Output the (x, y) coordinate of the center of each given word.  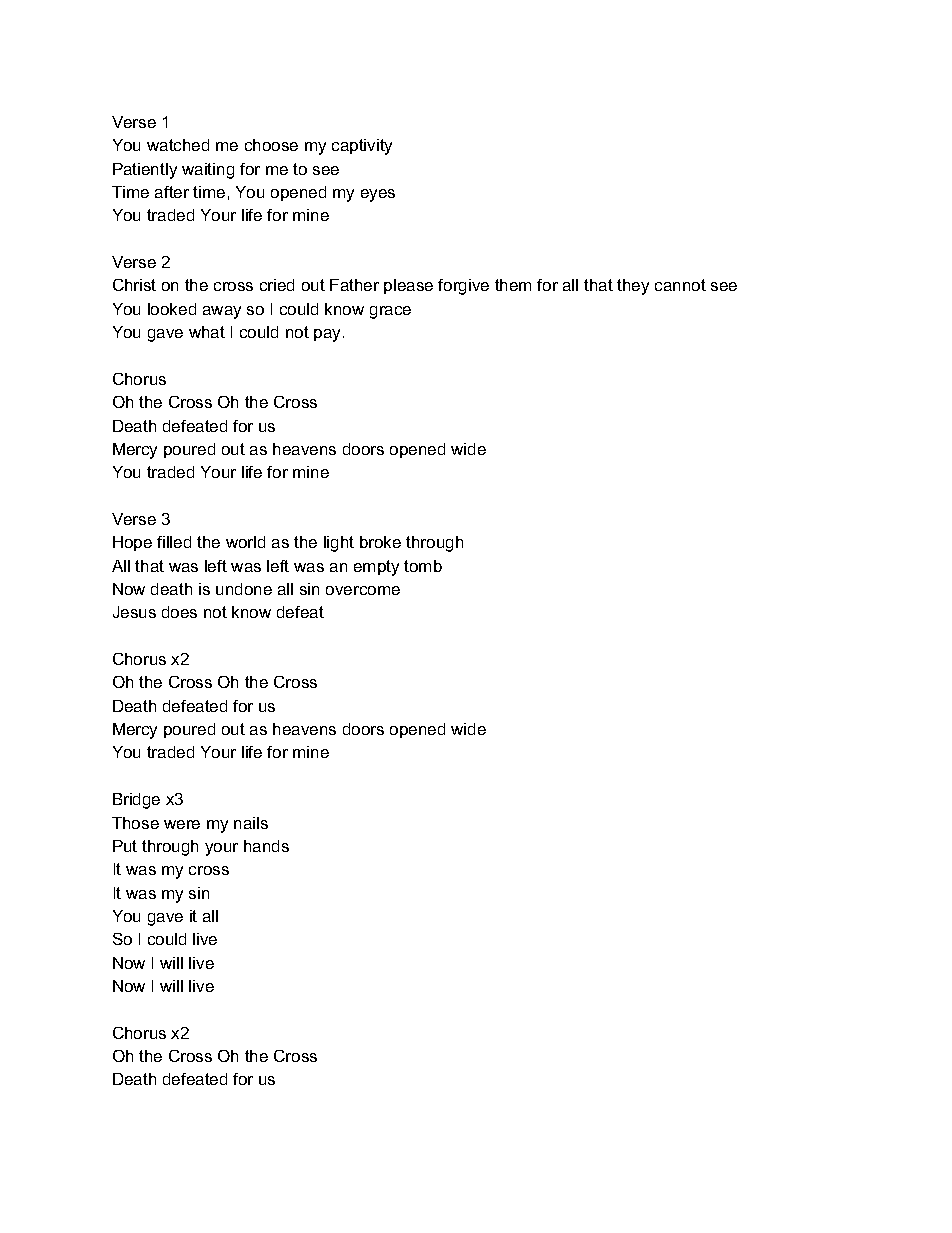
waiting (208, 171)
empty (376, 568)
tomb (423, 566)
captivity (362, 147)
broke (380, 542)
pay (327, 335)
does (179, 612)
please (408, 286)
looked (172, 309)
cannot (680, 285)
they (633, 287)
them (513, 285)
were (182, 824)
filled (174, 542)
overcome (363, 590)
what (207, 332)
